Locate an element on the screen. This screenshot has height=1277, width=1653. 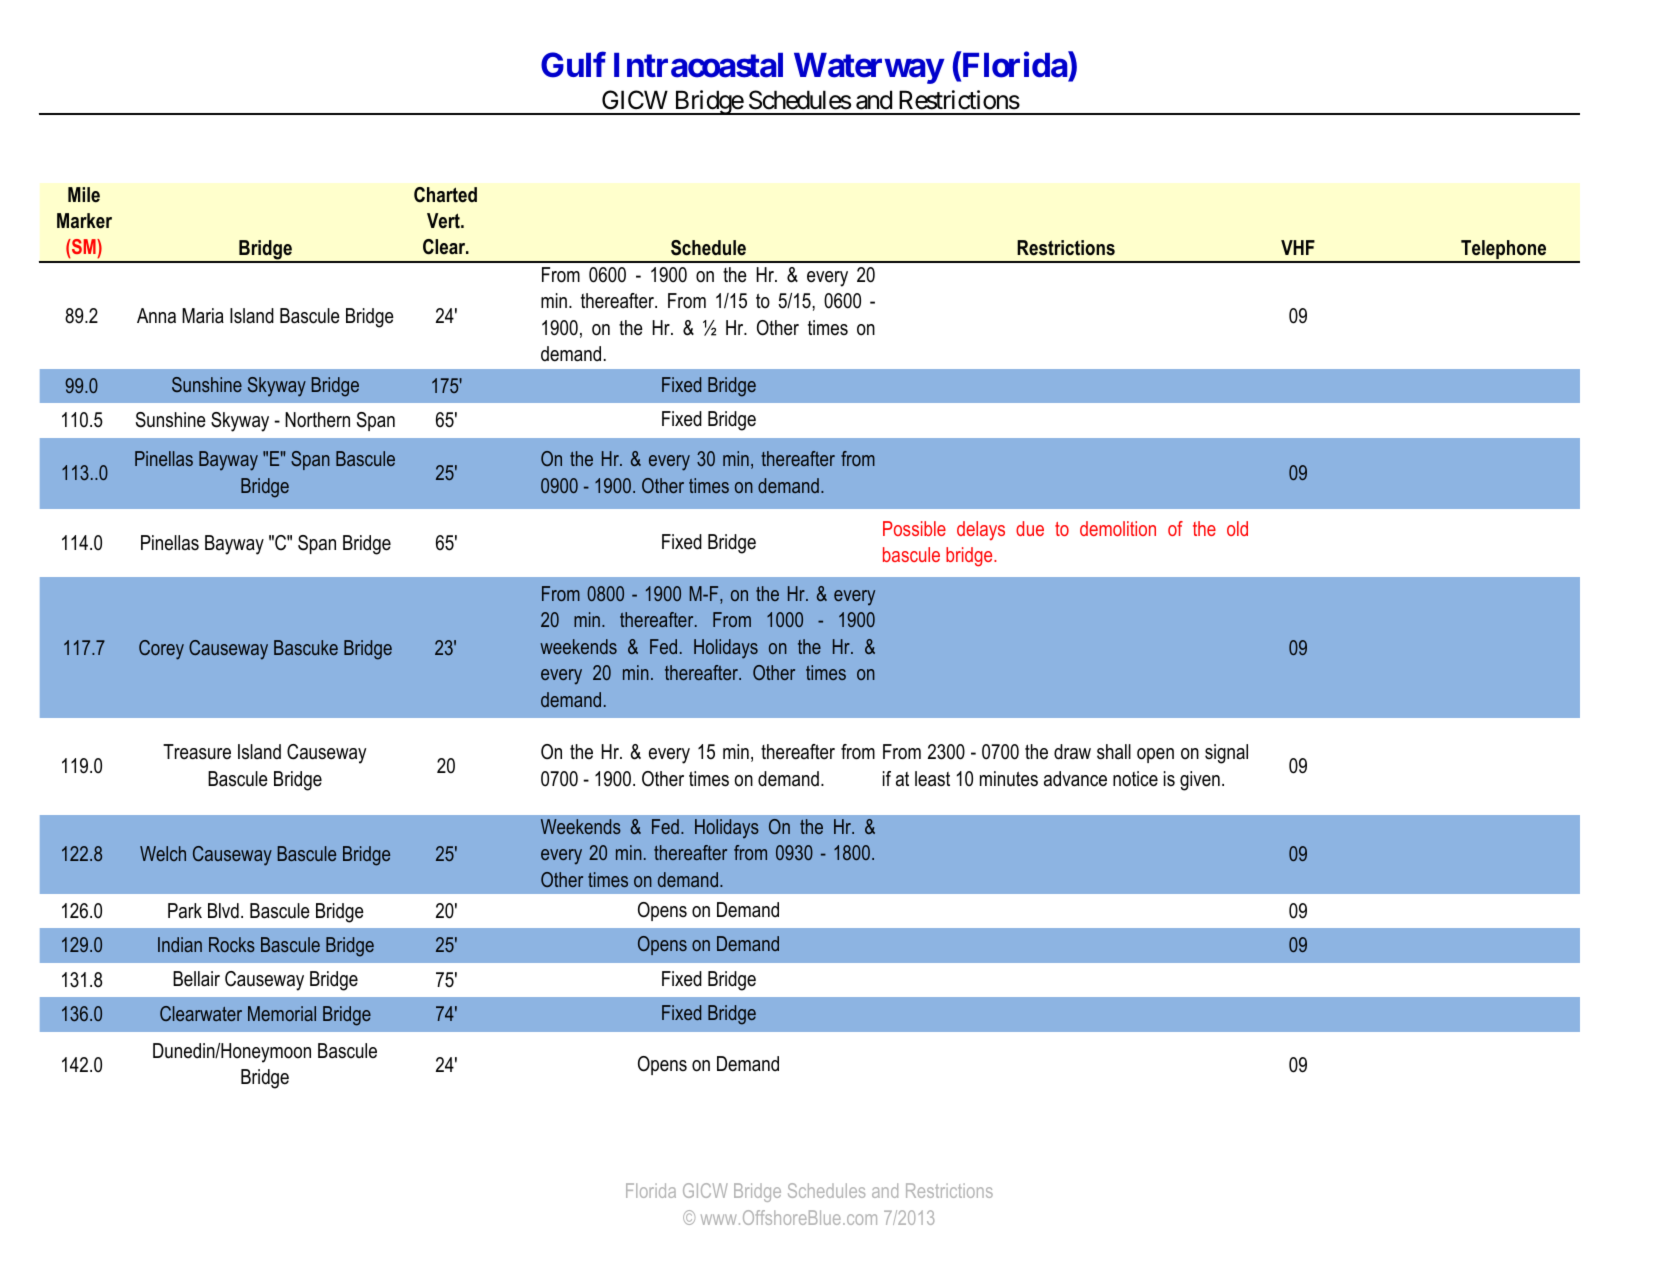
Gulf is located at coordinates (573, 65).
